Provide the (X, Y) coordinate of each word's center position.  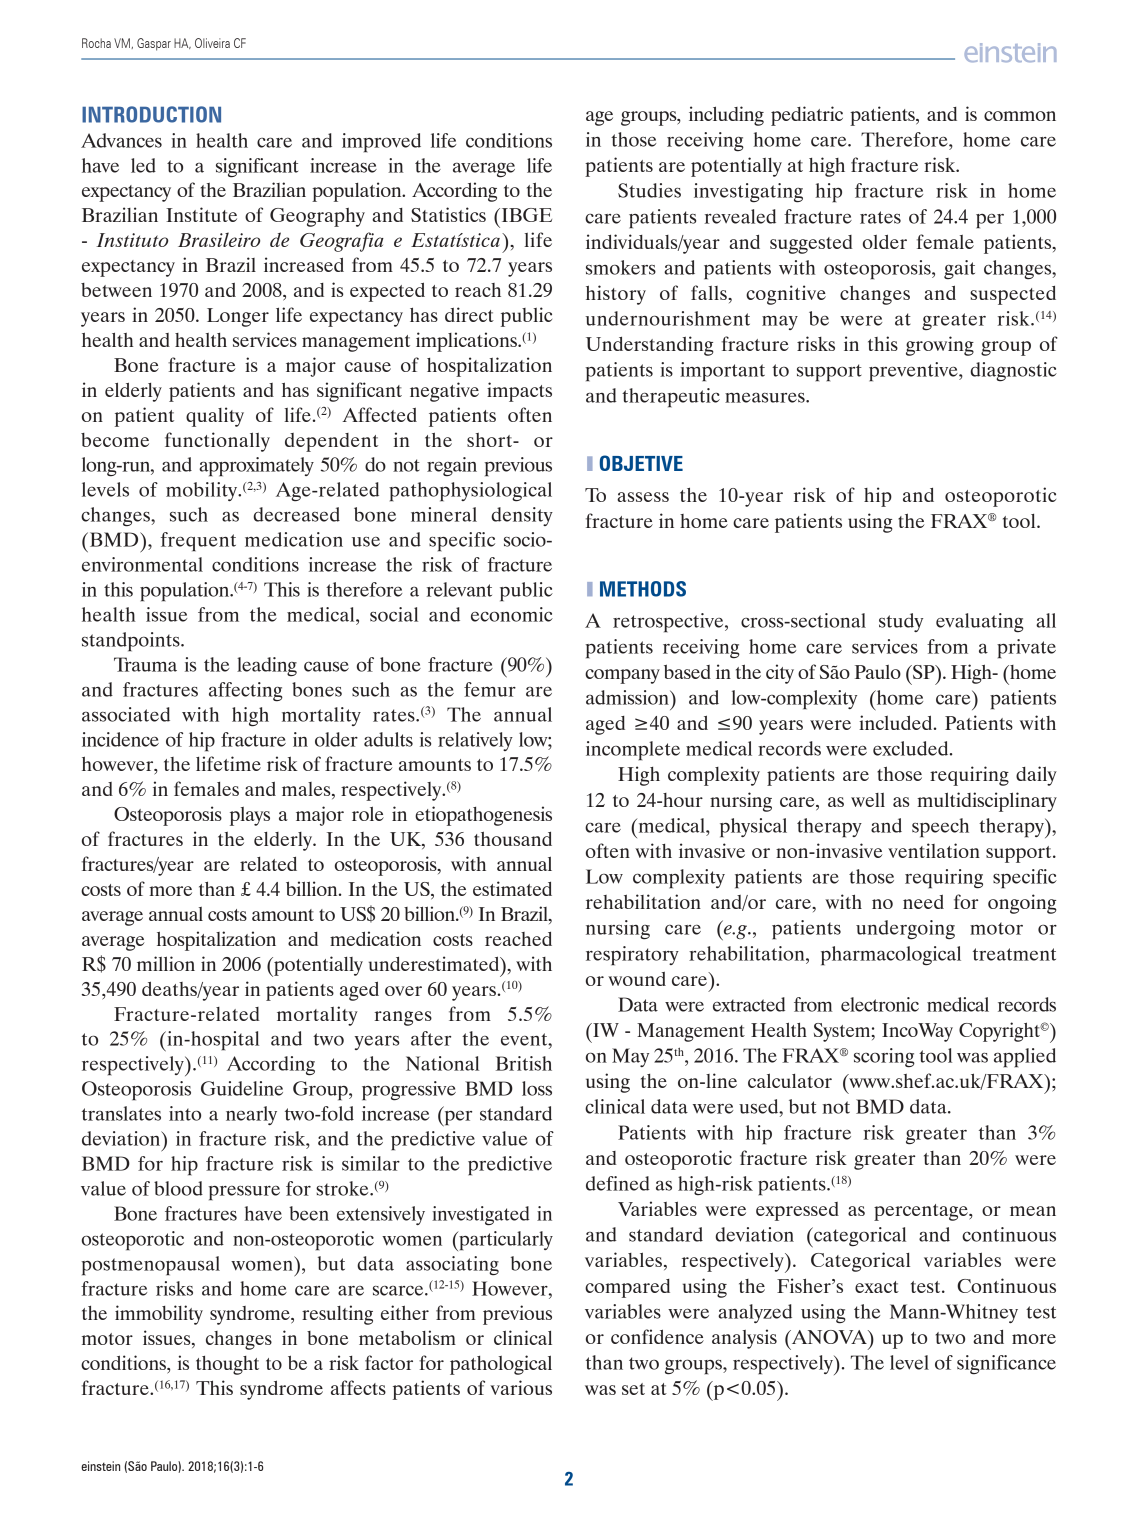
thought (227, 1365)
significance (1006, 1364)
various (521, 1387)
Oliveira (212, 43)
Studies (649, 190)
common (1020, 116)
